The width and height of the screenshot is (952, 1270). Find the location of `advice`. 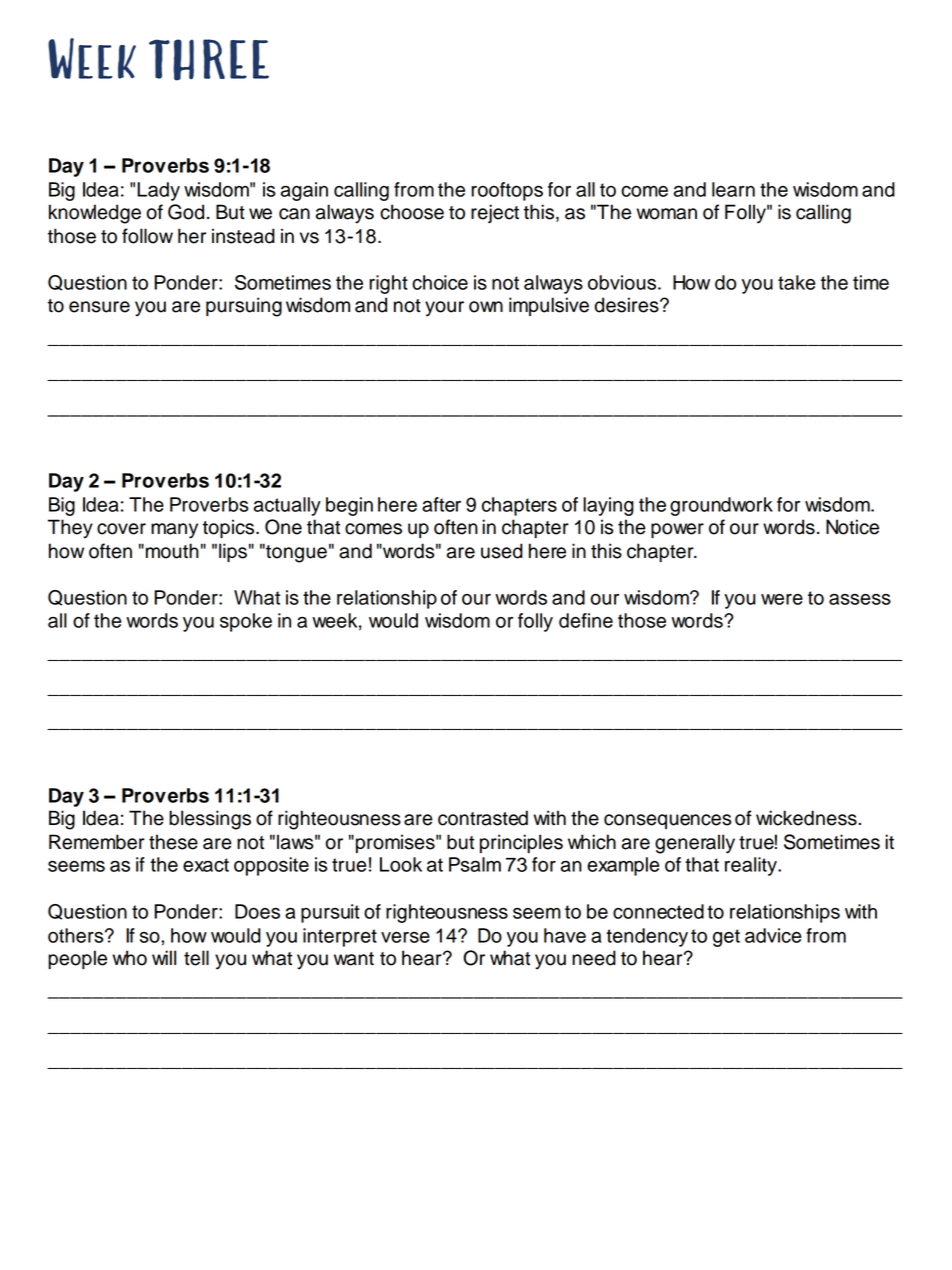

advice is located at coordinates (773, 935).
